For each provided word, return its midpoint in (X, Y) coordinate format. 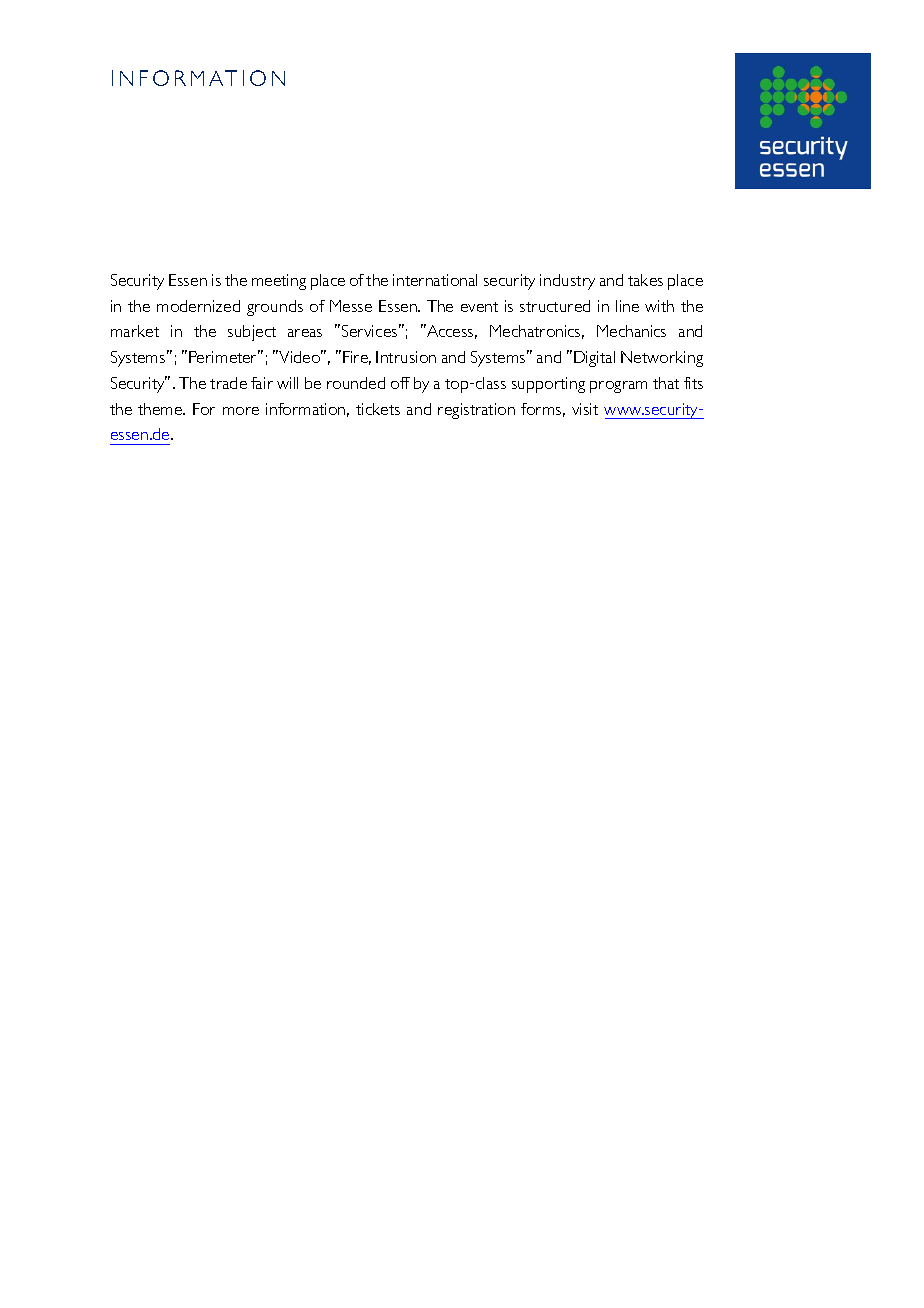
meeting (279, 282)
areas (305, 333)
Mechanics (631, 331)
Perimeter (224, 356)
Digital (594, 359)
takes (645, 280)
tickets (378, 409)
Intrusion (406, 357)
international (435, 280)
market (135, 331)
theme (161, 409)
